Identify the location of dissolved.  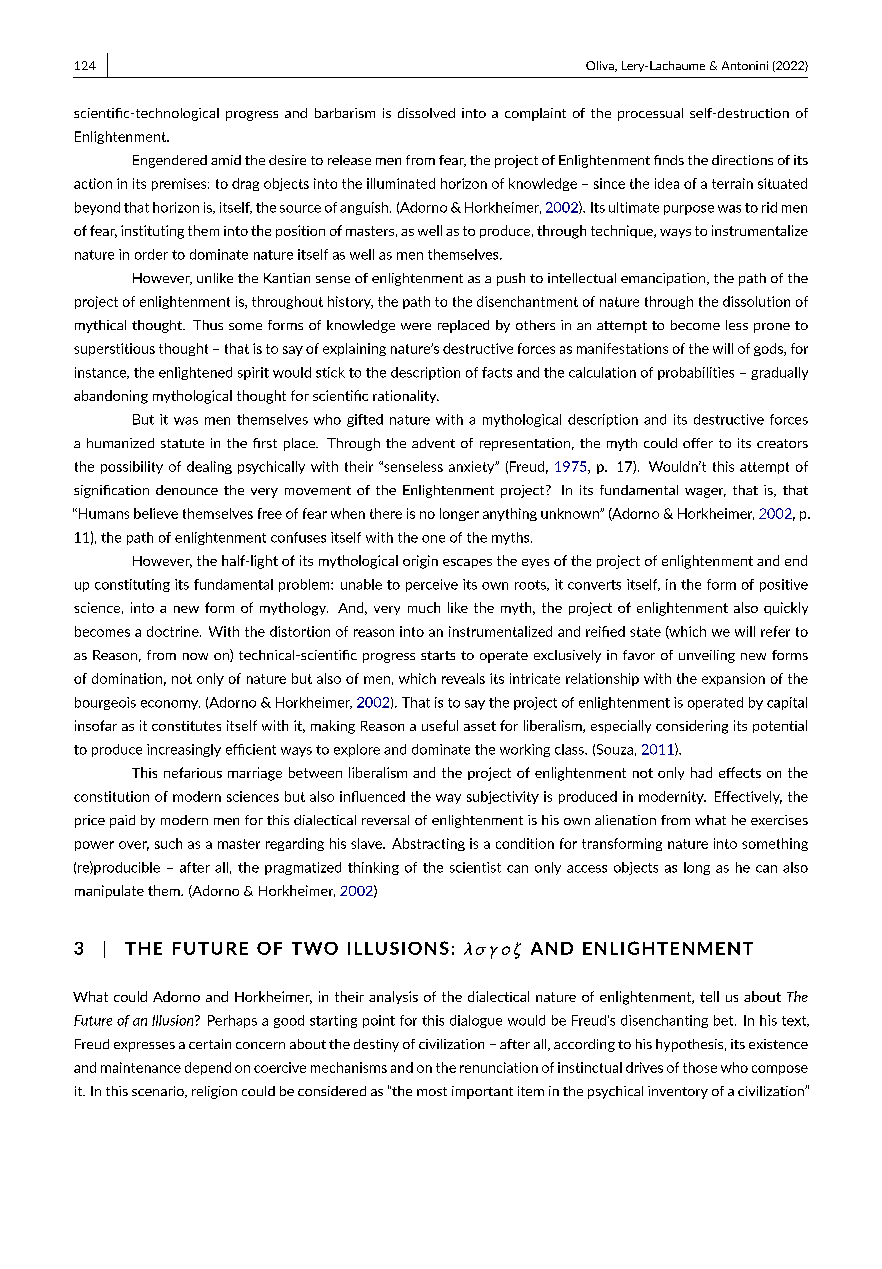
(426, 113).
